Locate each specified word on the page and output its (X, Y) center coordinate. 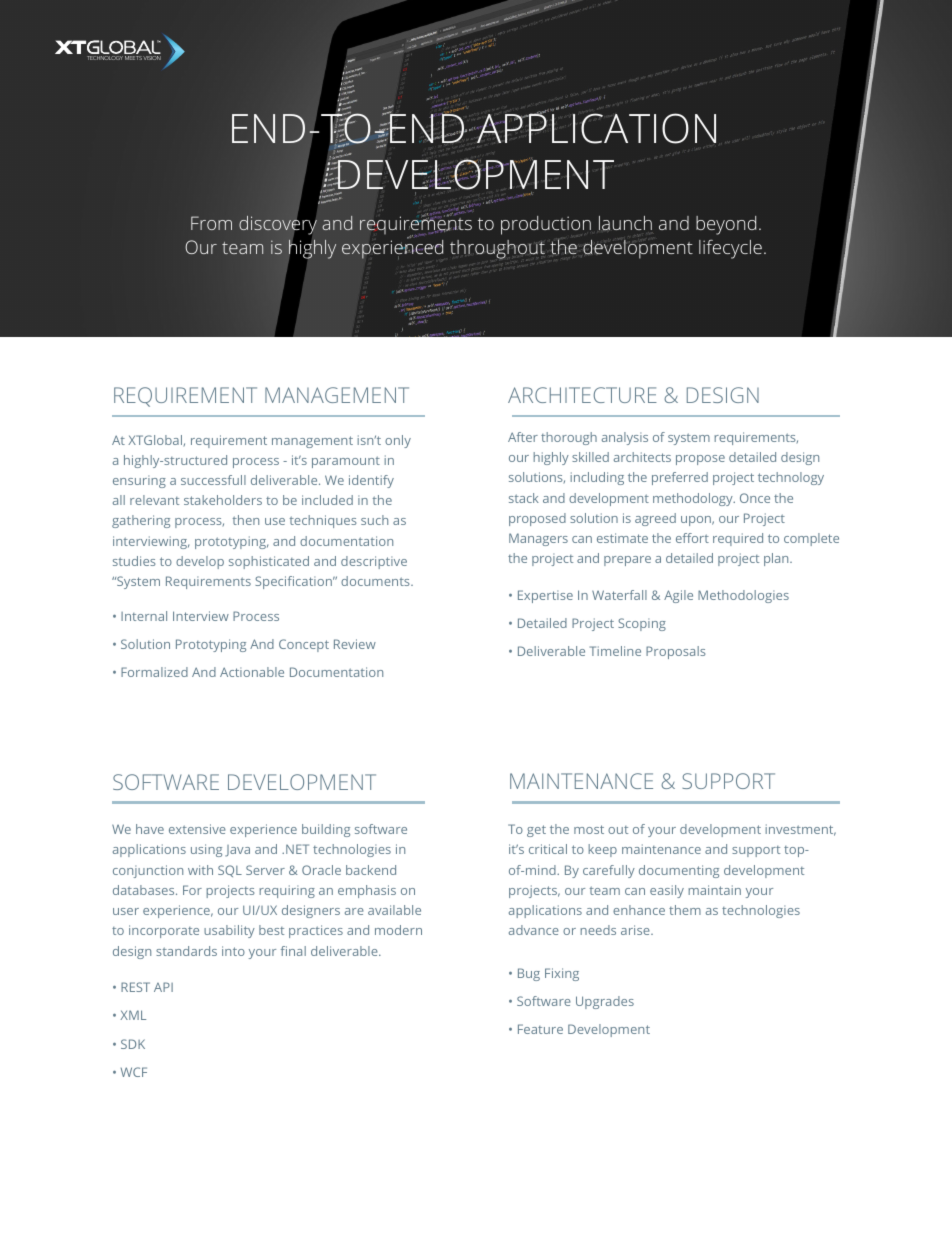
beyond (726, 225)
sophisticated (269, 562)
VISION (152, 58)
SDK (133, 1044)
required (738, 539)
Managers (538, 539)
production (546, 225)
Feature (540, 1029)
